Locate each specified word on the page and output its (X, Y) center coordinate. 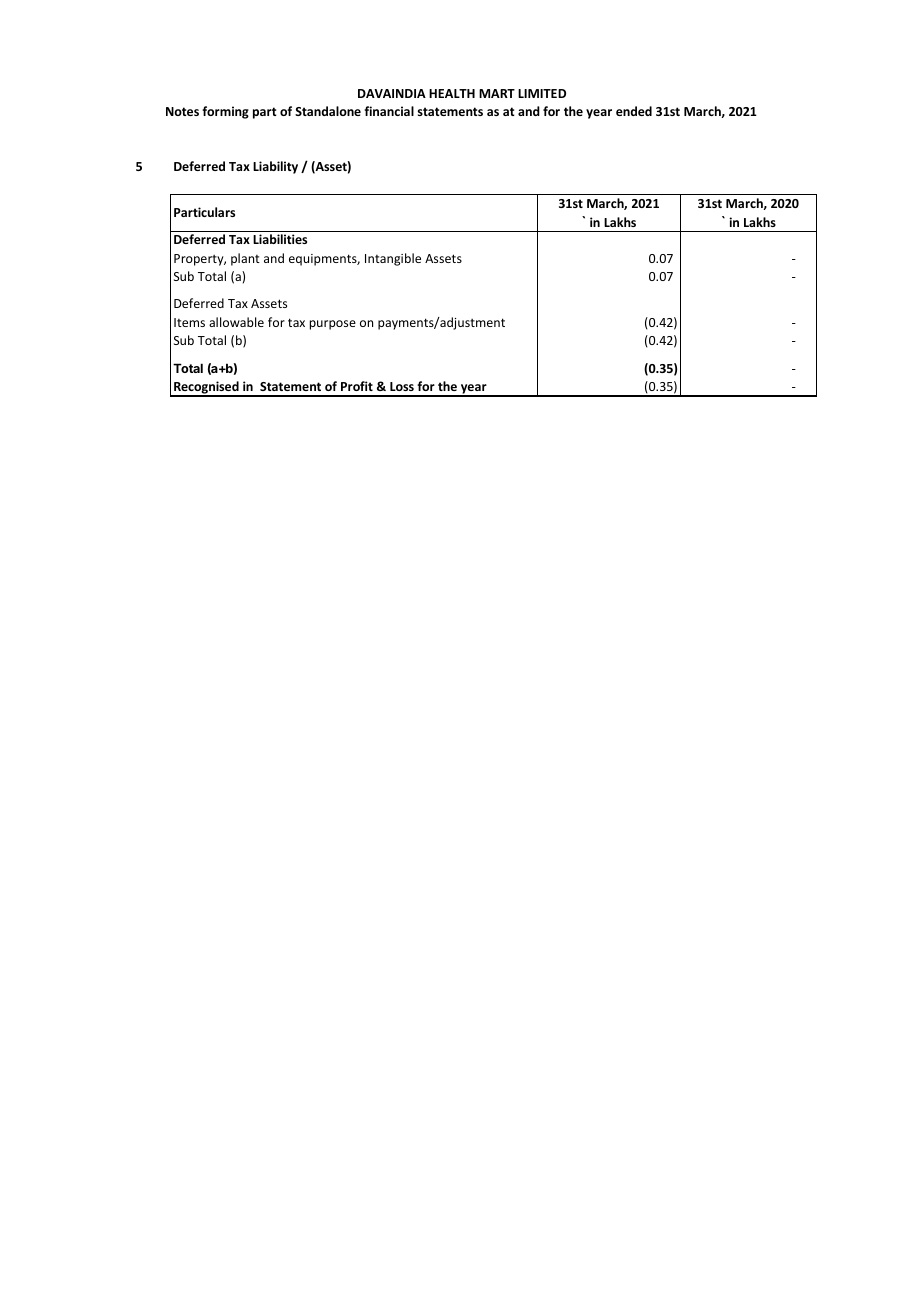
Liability (275, 167)
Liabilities (280, 239)
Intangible (393, 259)
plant (245, 259)
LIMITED (542, 93)
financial (389, 111)
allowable (236, 322)
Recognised (206, 388)
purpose (333, 325)
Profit (357, 386)
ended (634, 111)
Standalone (328, 111)
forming (225, 112)
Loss (402, 386)
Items (189, 322)
